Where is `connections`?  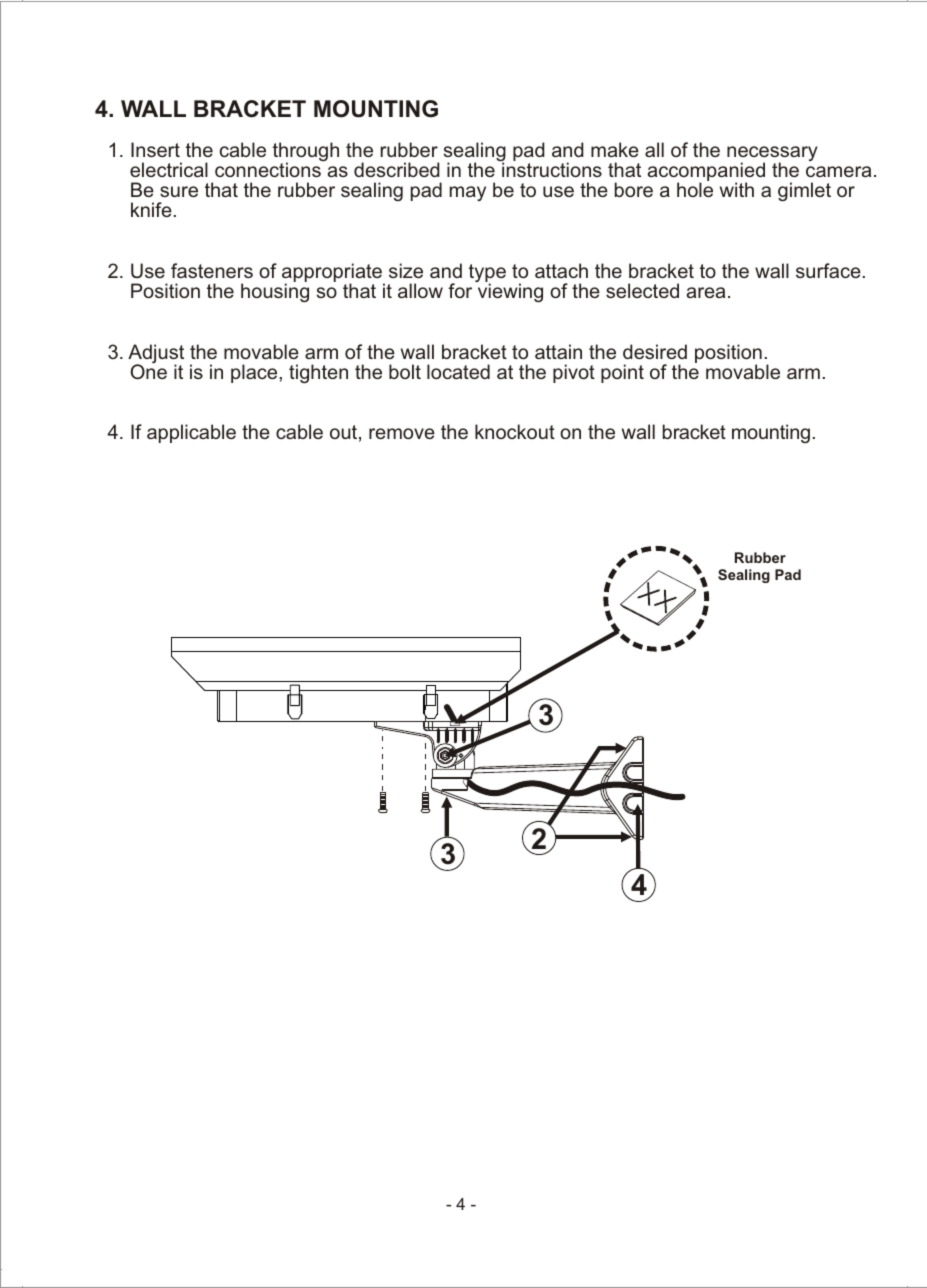 connections is located at coordinates (268, 169).
